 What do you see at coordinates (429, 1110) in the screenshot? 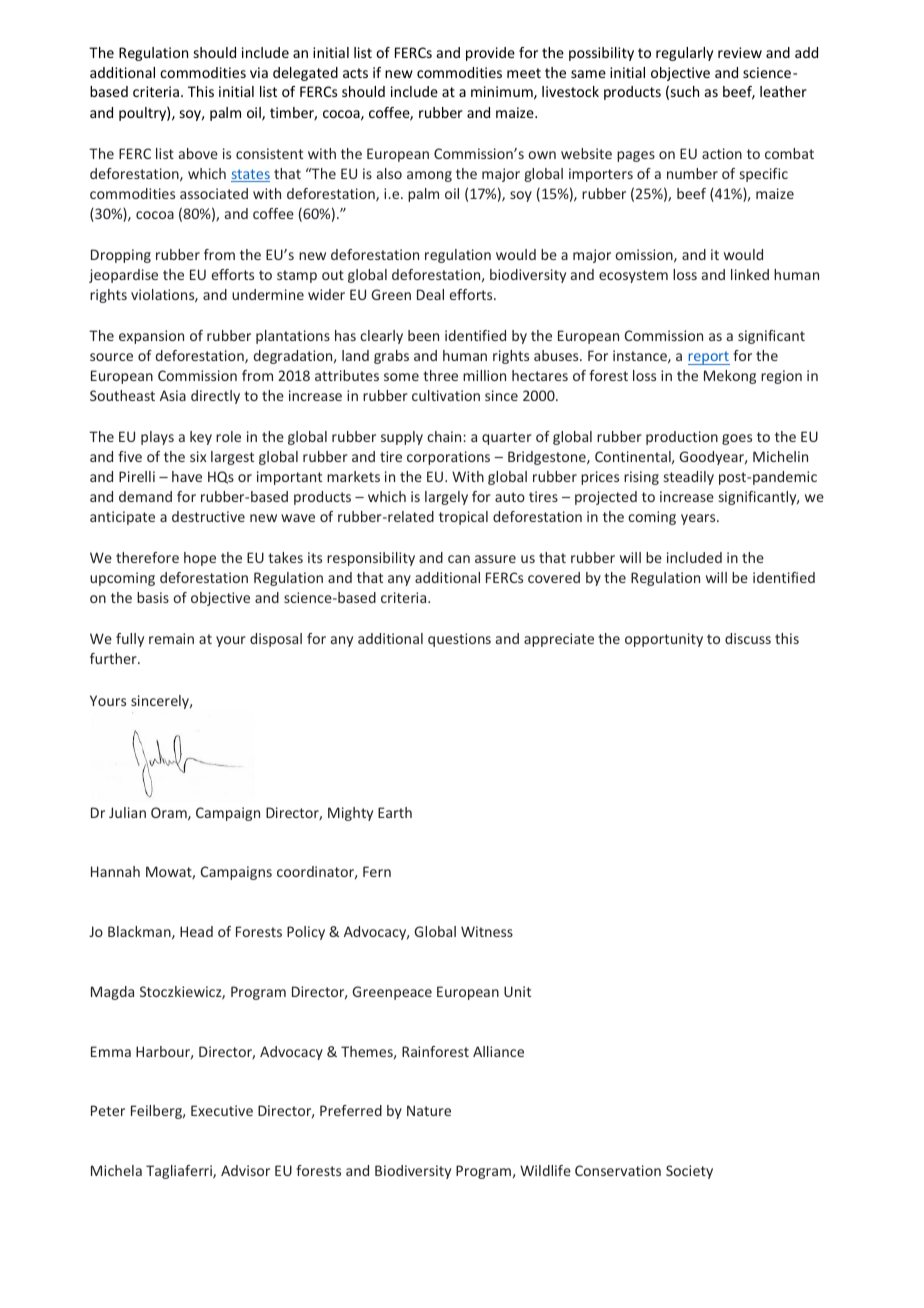
I see `Nature` at bounding box center [429, 1110].
